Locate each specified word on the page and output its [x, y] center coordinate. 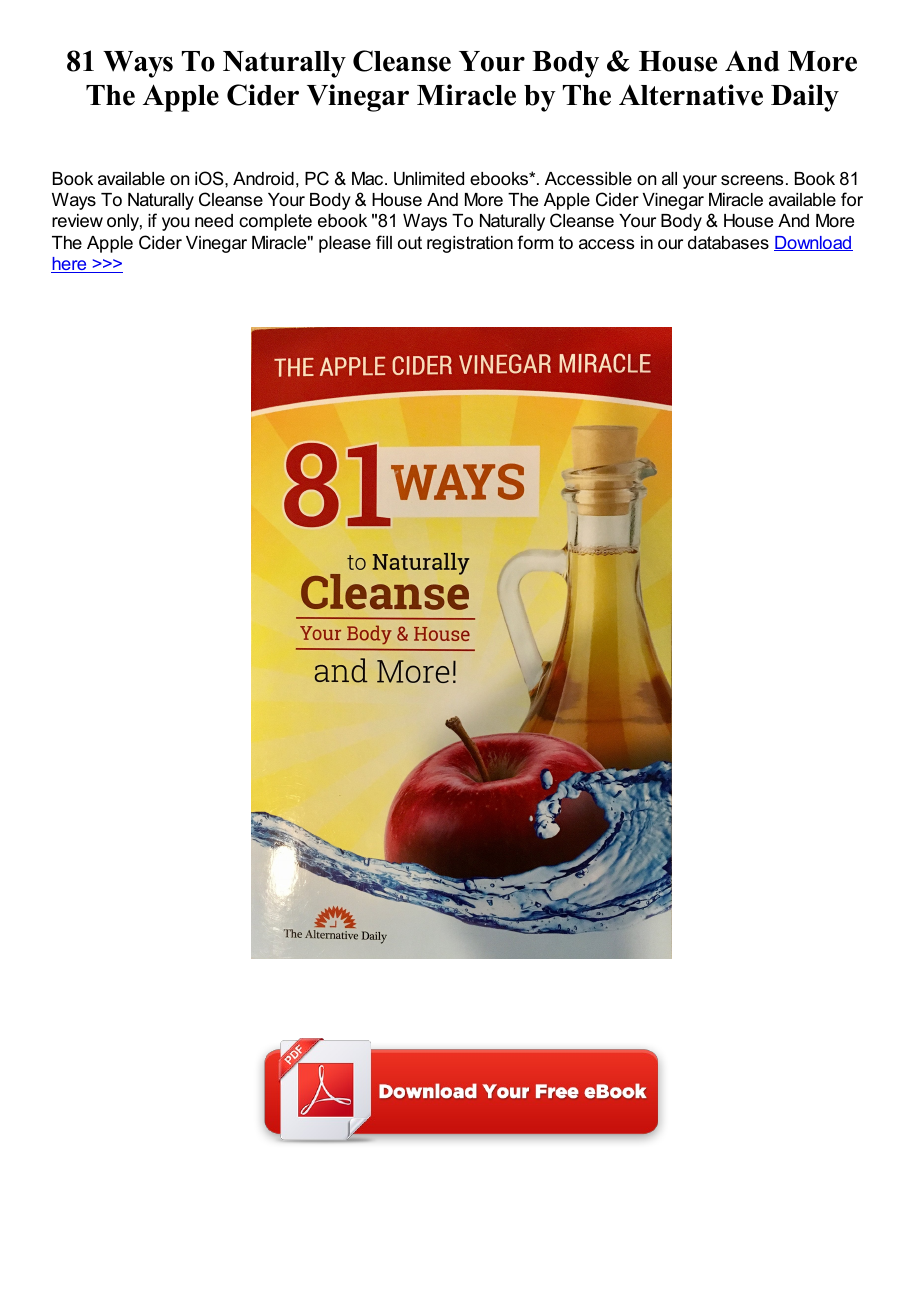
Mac [369, 178]
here [70, 265]
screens [752, 180]
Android [263, 179]
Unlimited [429, 179]
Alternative [691, 95]
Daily [805, 98]
